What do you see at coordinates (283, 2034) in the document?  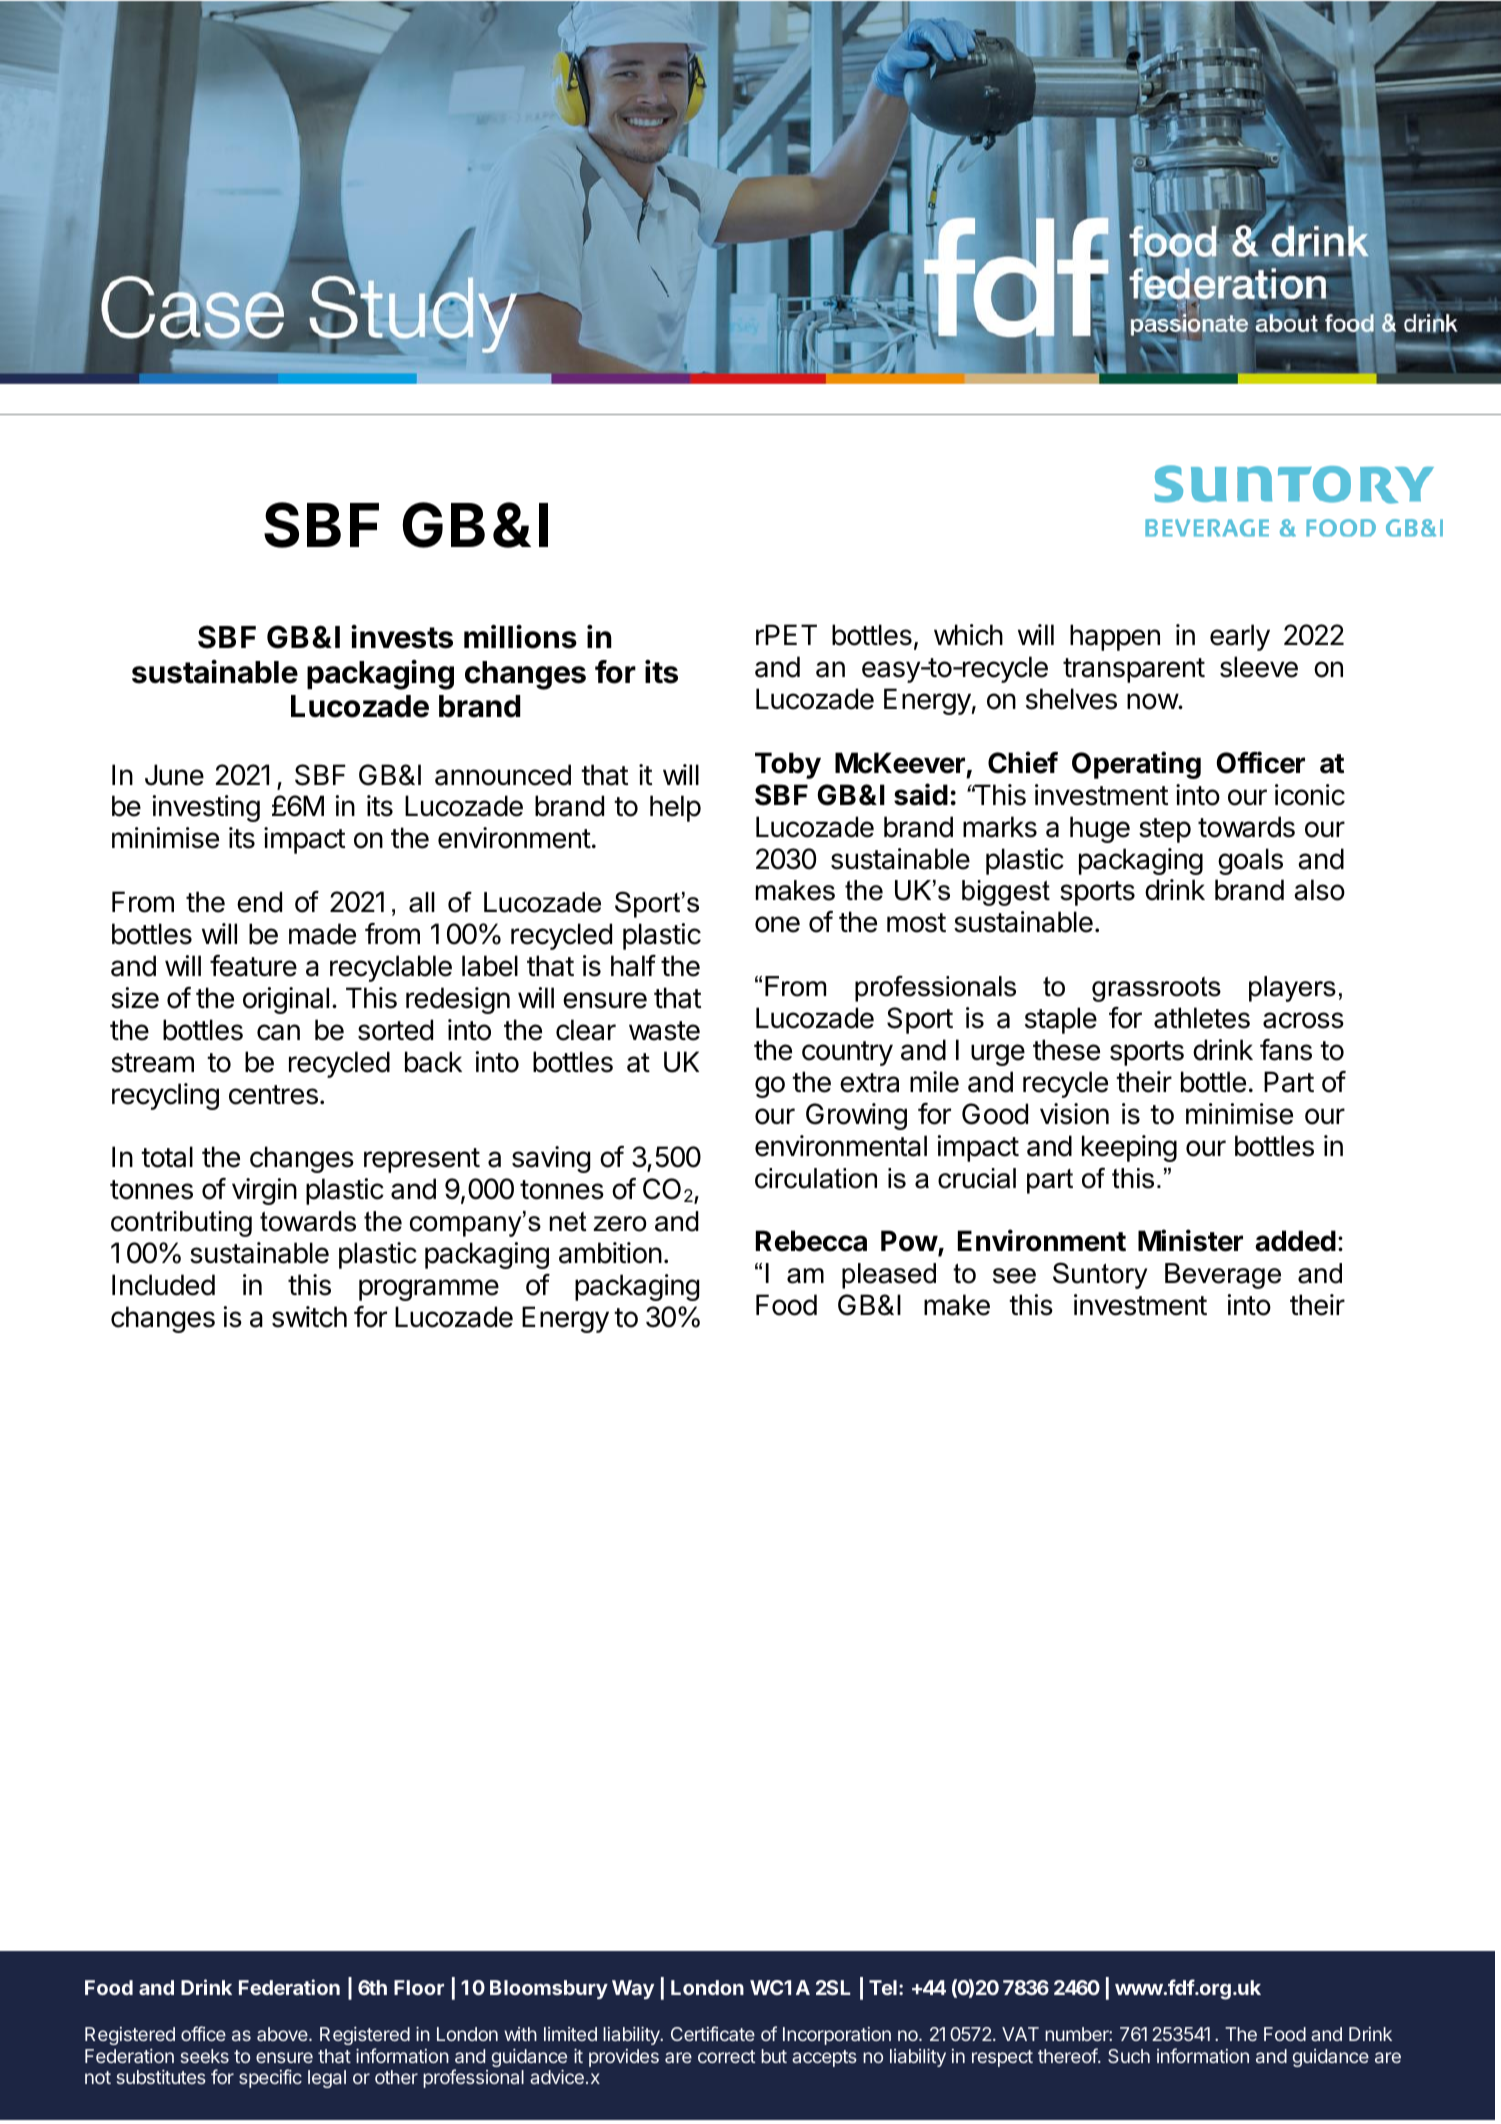 I see `above` at bounding box center [283, 2034].
